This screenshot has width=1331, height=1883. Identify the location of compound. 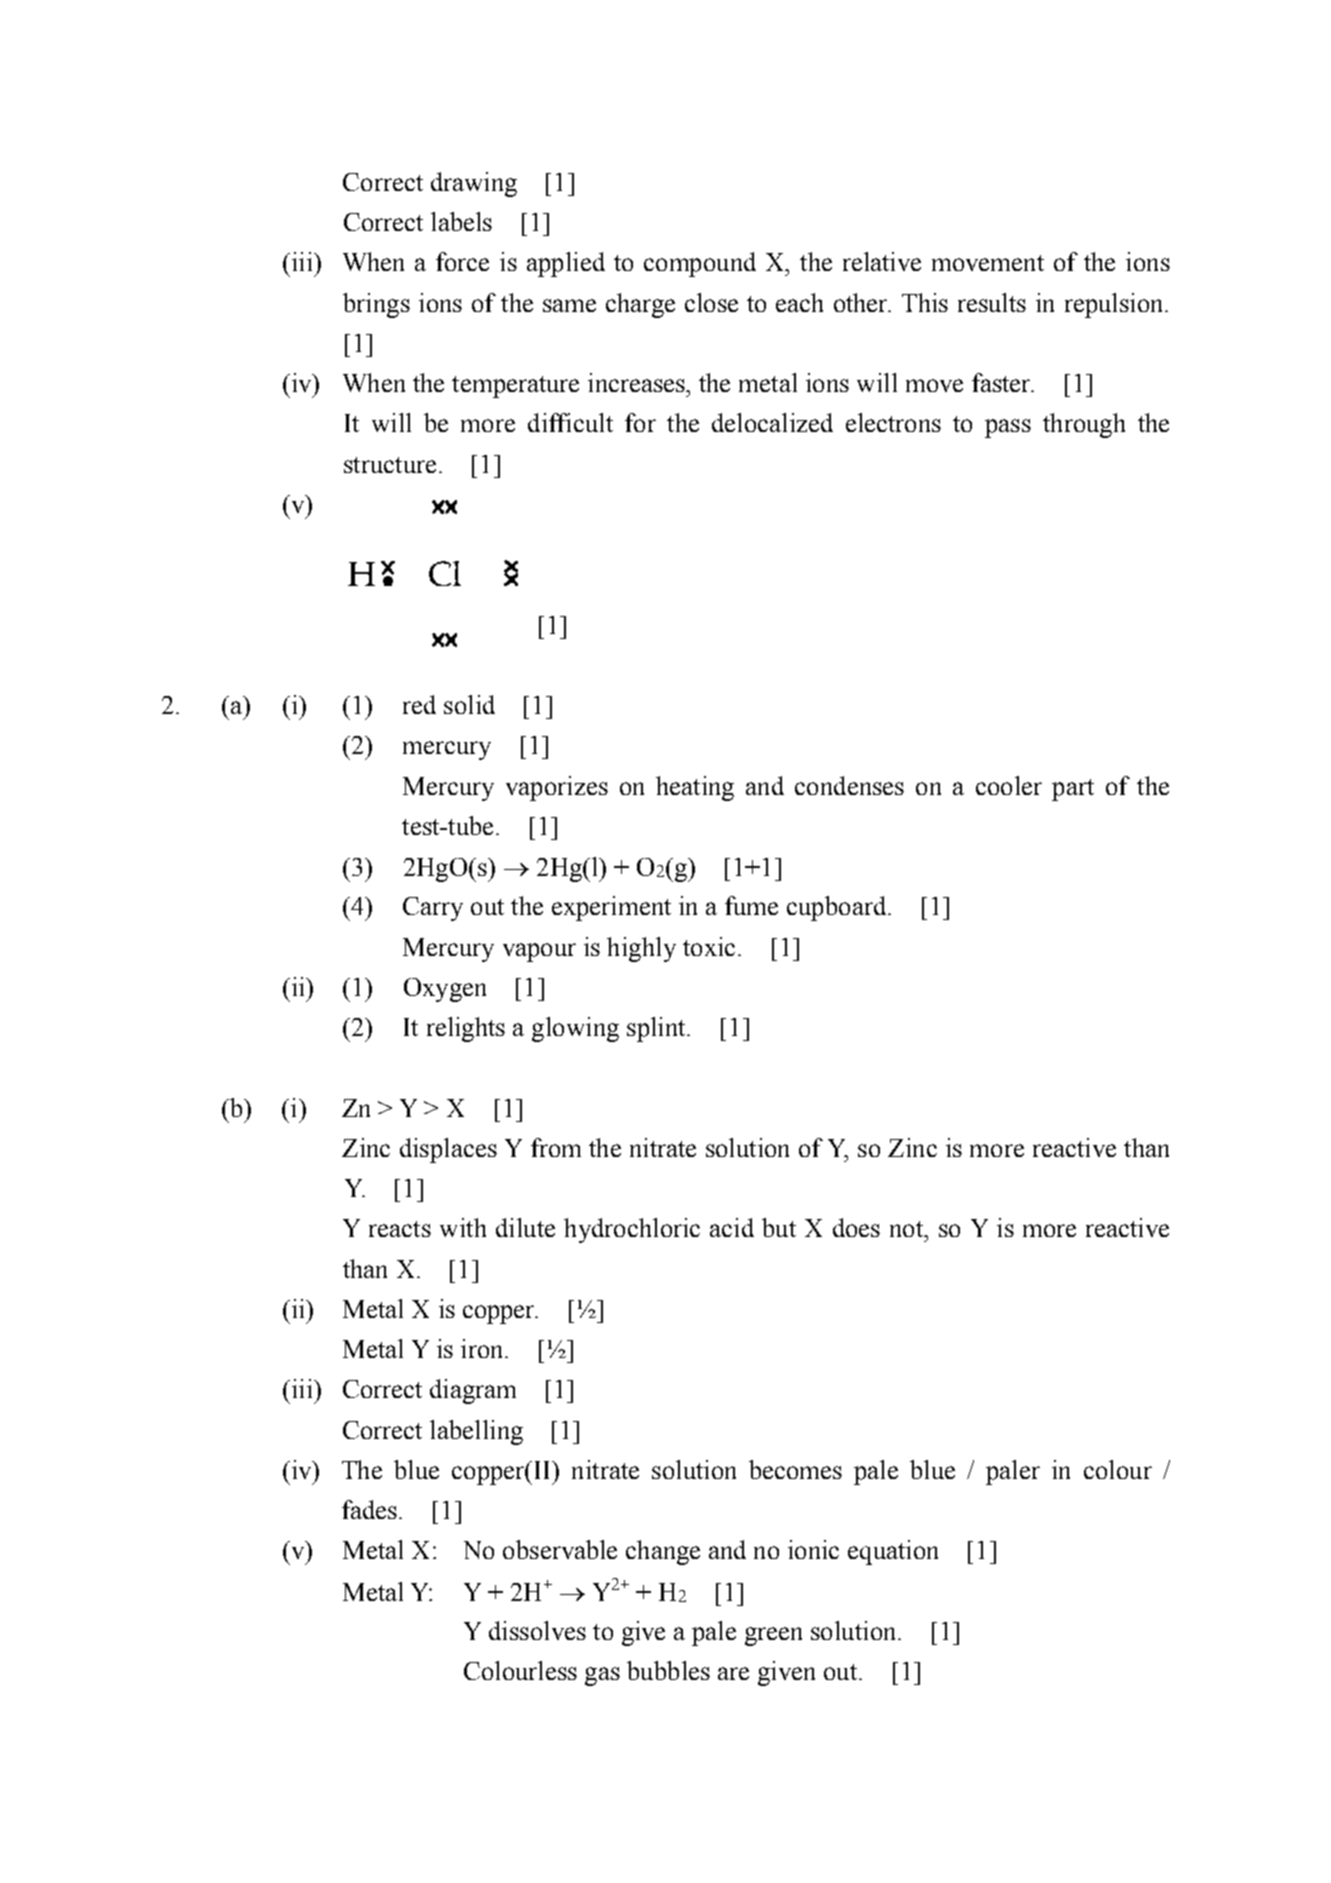
(700, 264).
